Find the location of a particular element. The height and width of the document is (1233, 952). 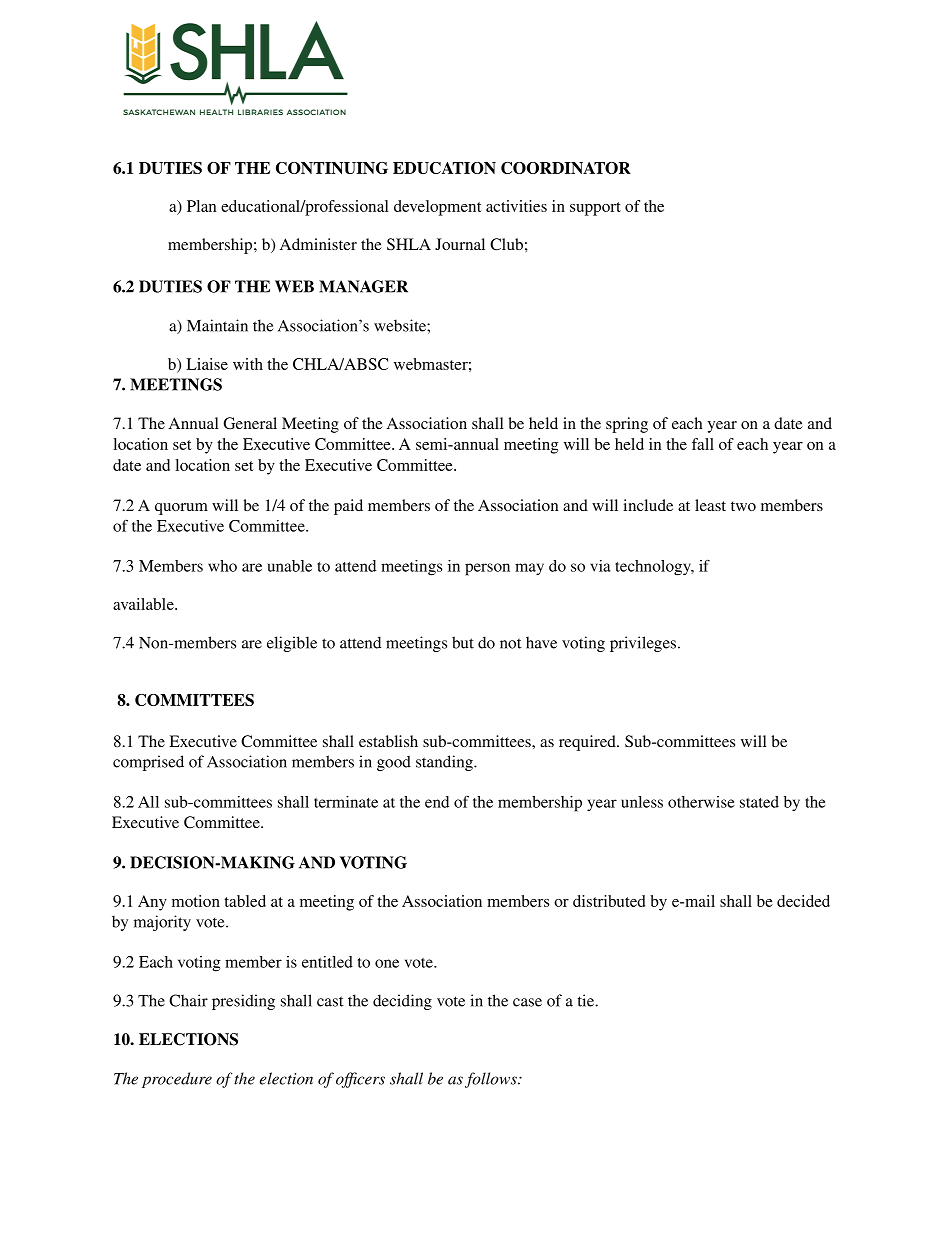

development is located at coordinates (438, 208).
